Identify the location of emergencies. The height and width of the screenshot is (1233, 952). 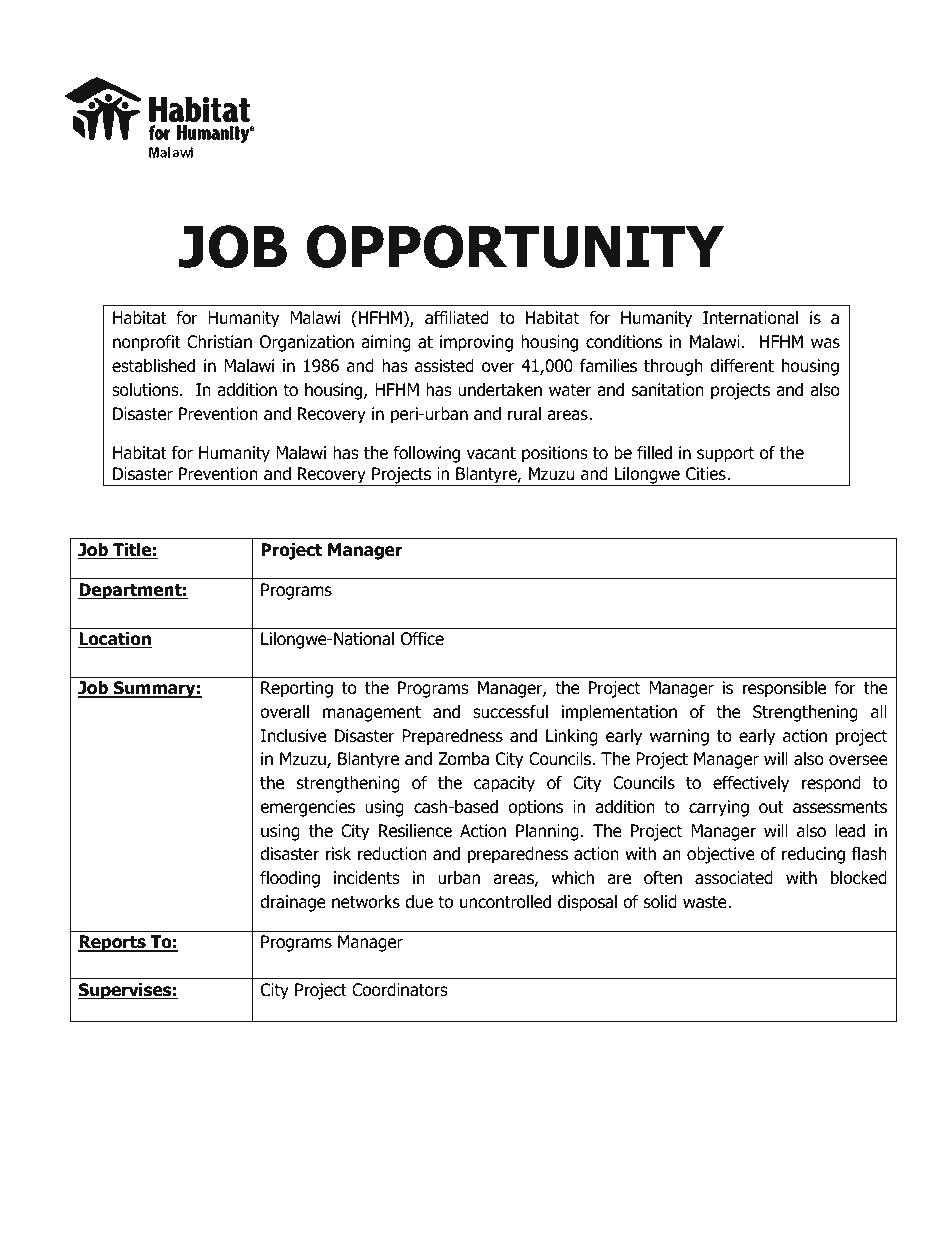
(307, 808).
